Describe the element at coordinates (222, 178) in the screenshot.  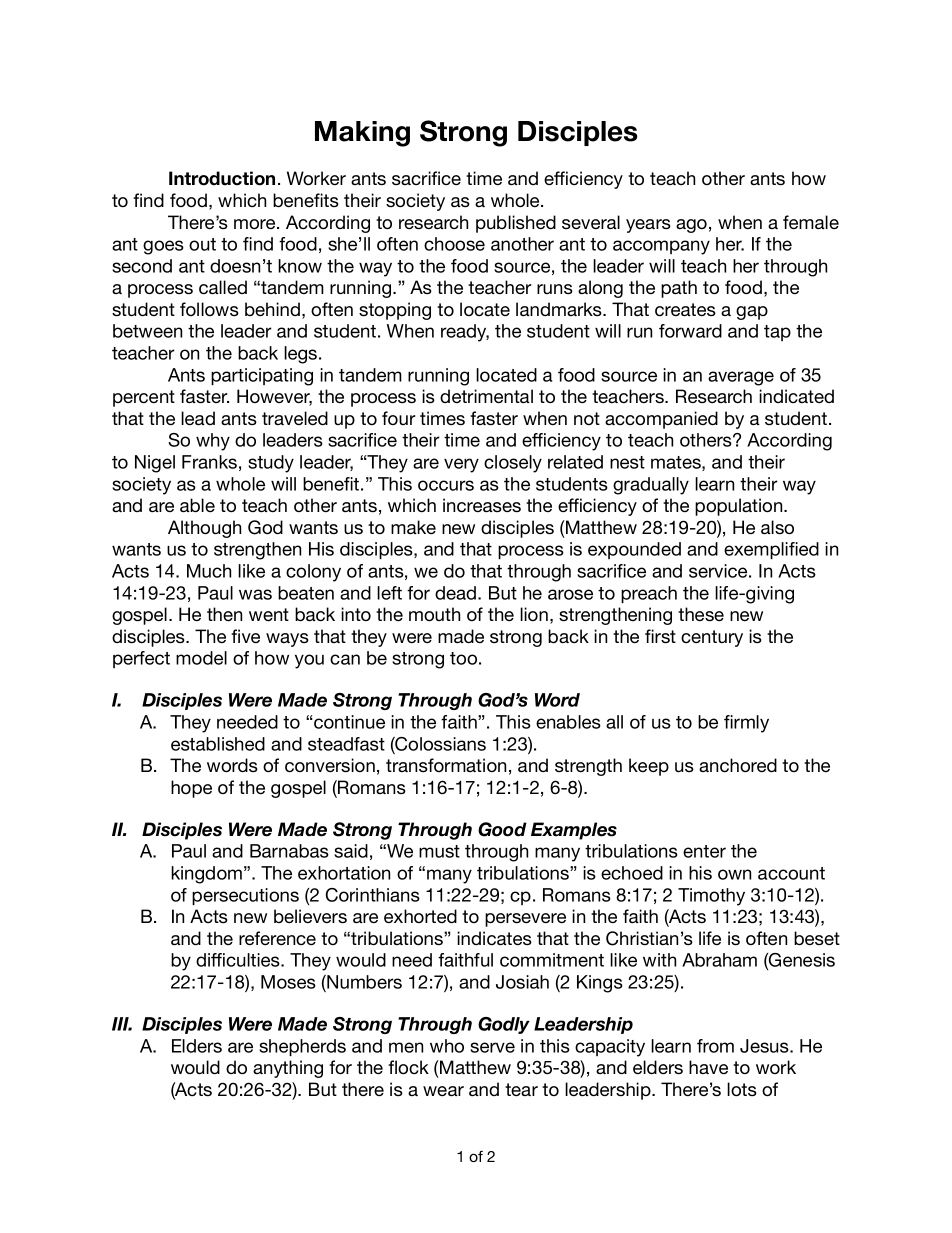
I see `Introduction` at that location.
